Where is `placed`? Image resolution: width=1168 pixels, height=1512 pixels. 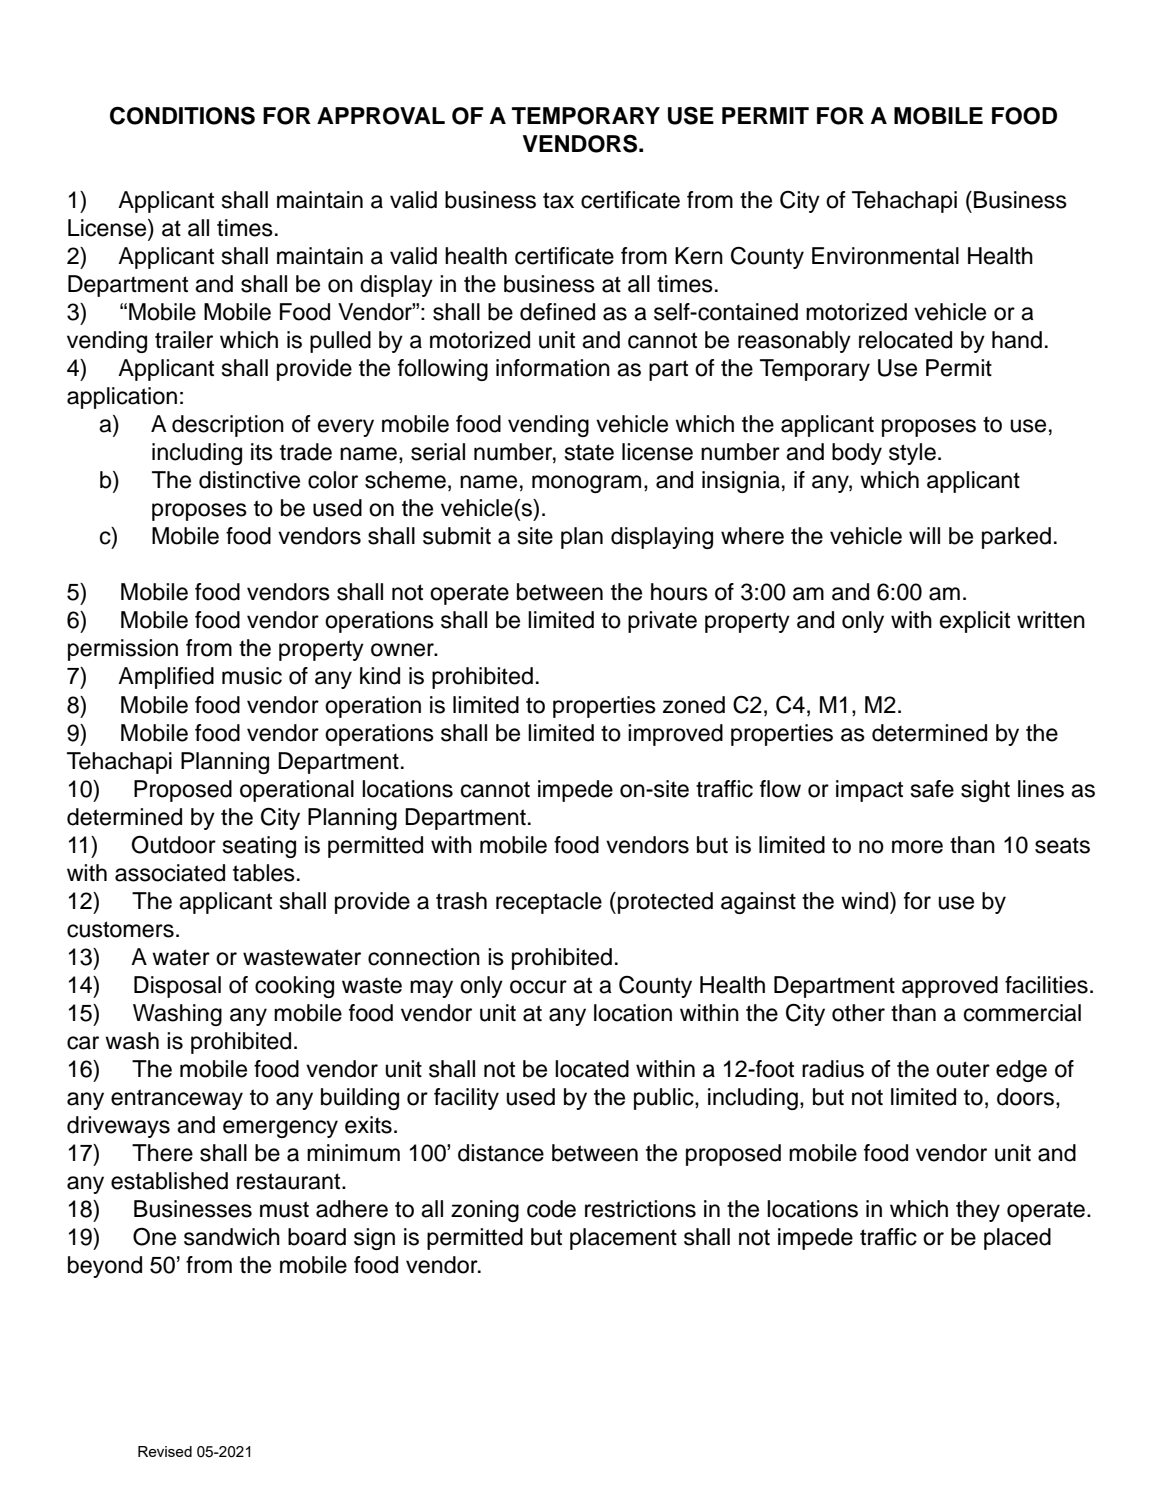
placed is located at coordinates (1017, 1239).
